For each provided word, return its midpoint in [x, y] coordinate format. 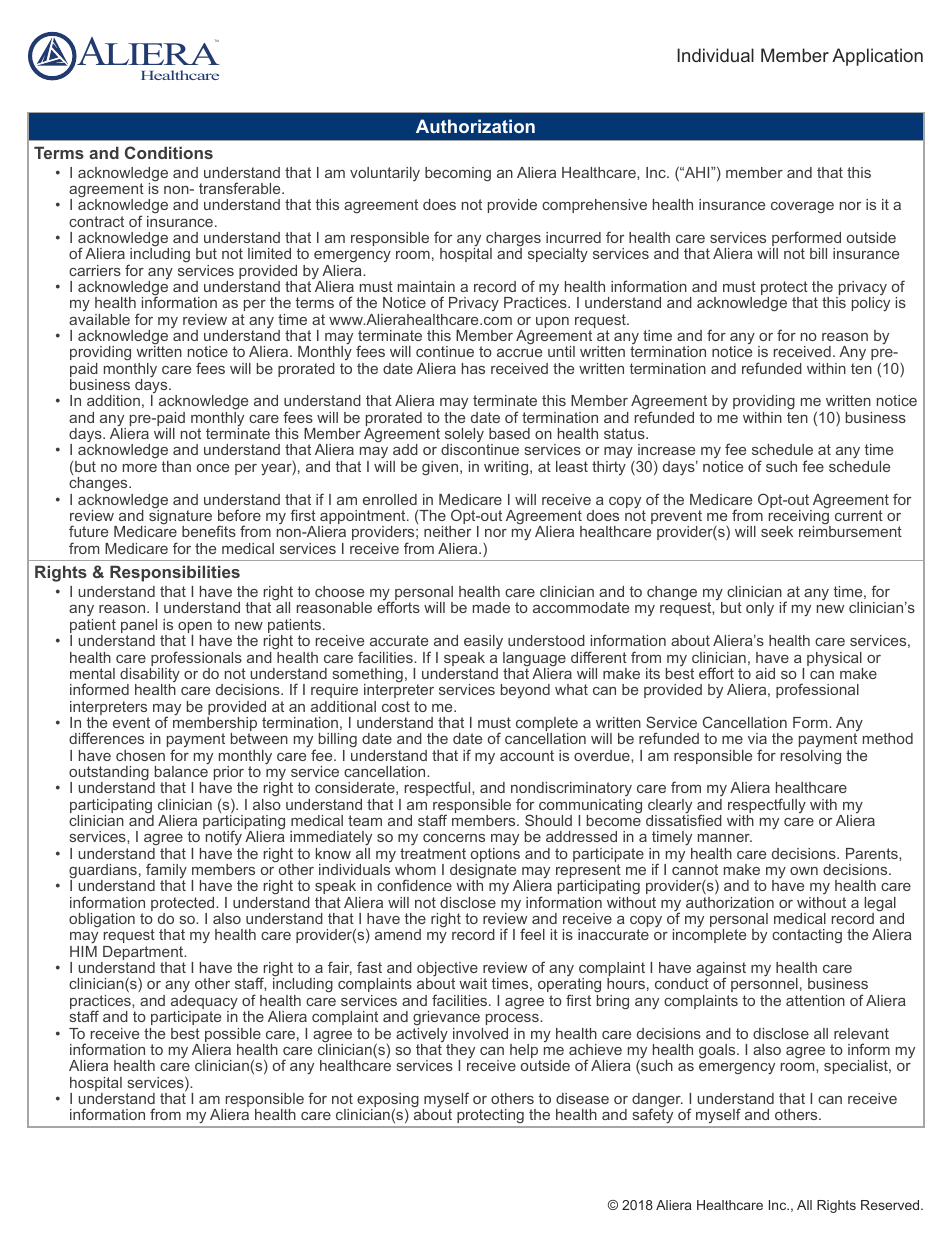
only [760, 609]
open [195, 629]
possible [232, 1036]
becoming [458, 174]
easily [483, 642]
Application [877, 57]
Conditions [169, 152]
